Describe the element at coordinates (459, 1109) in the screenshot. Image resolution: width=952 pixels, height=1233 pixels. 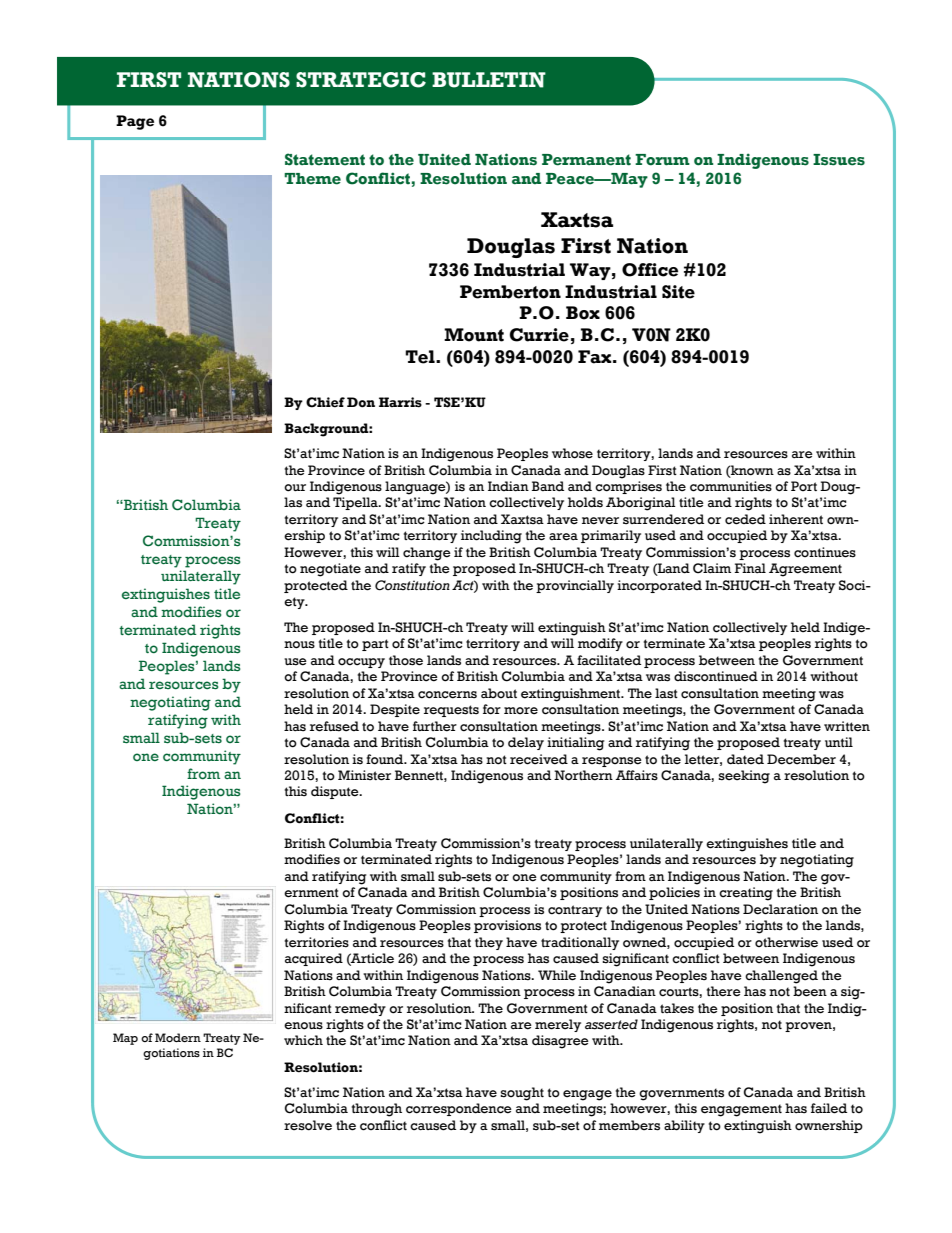
I see `correspondence` at that location.
